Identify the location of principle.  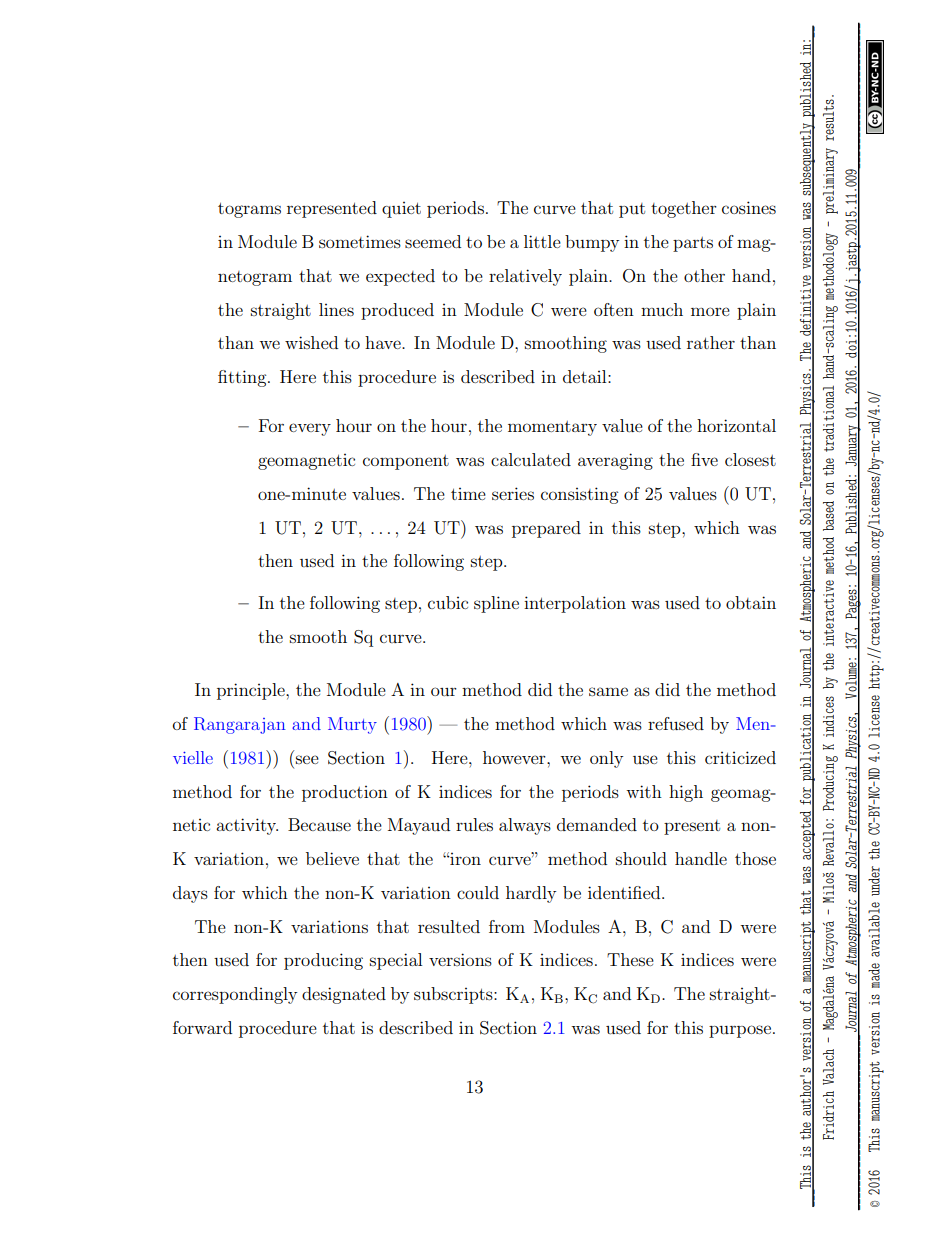
(252, 691).
